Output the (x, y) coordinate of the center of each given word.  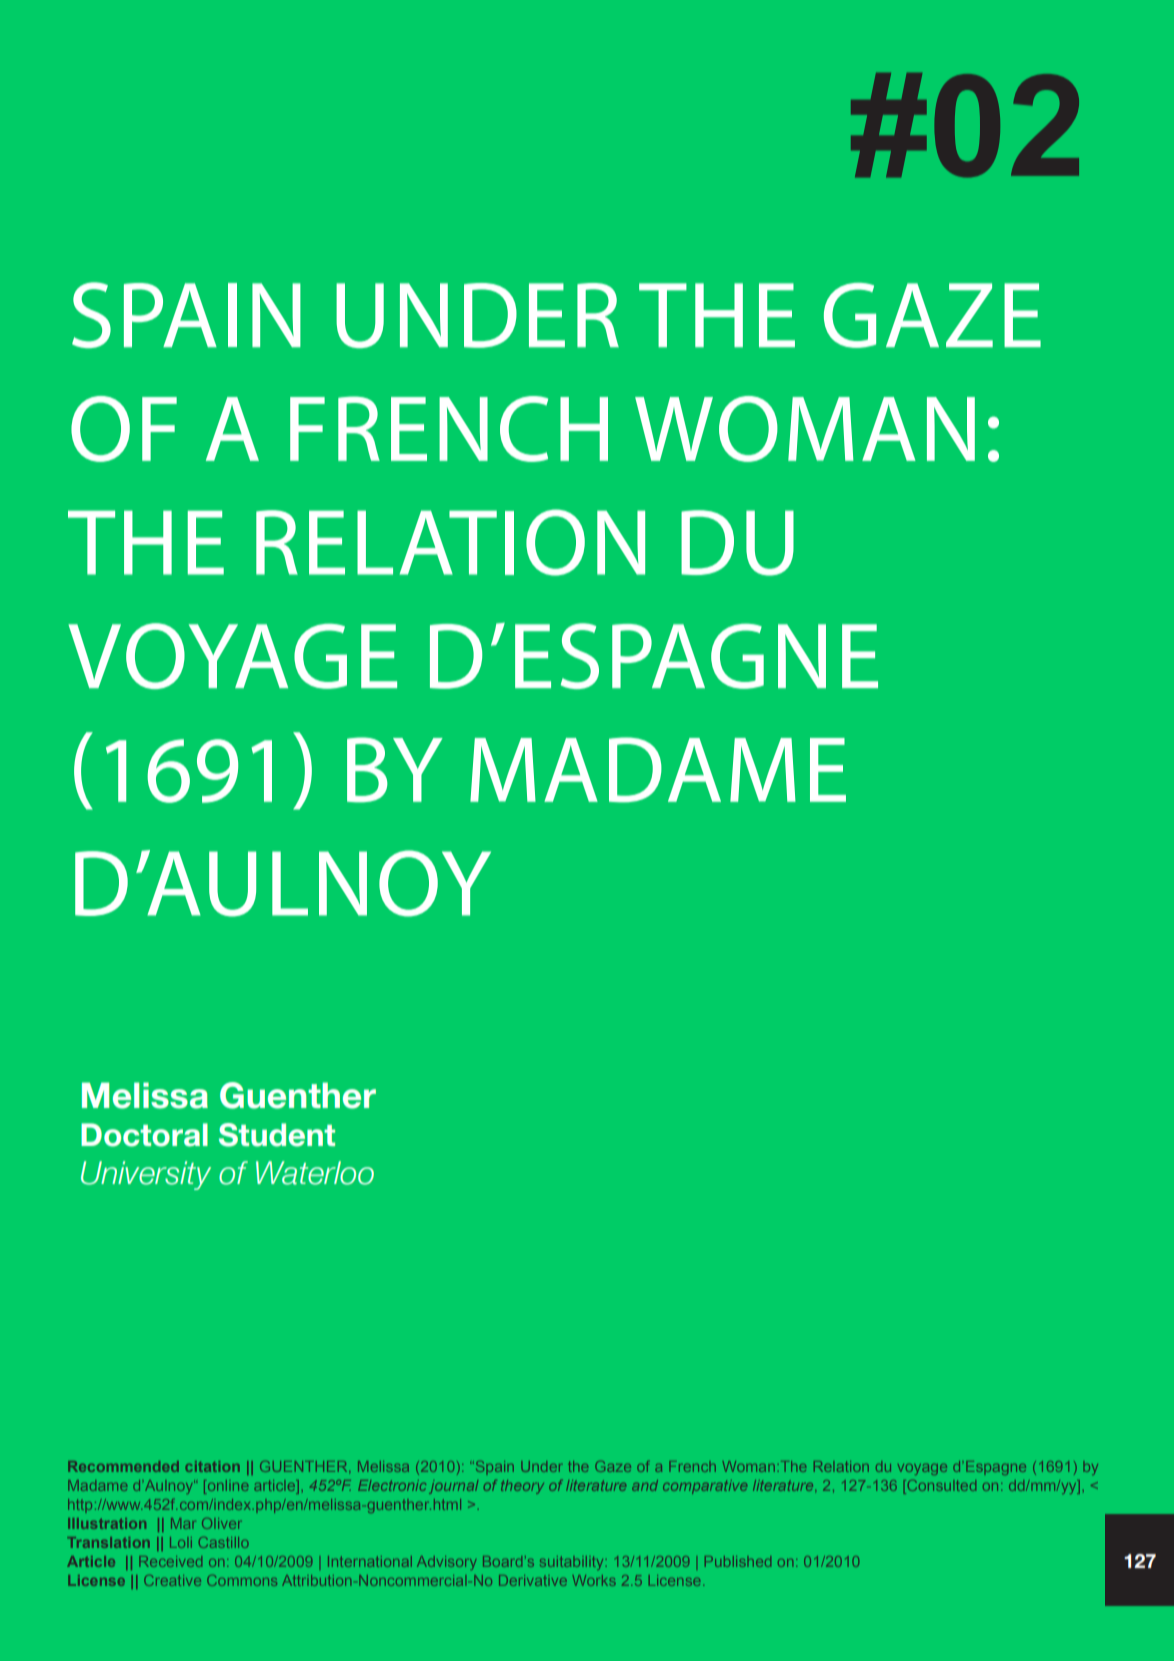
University (146, 1175)
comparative (705, 1487)
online (226, 1487)
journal (453, 1487)
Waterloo (315, 1173)
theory (522, 1487)
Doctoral (144, 1135)
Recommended (123, 1466)
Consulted (940, 1487)
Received (170, 1561)
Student (277, 1135)
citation (212, 1466)
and (645, 1485)
